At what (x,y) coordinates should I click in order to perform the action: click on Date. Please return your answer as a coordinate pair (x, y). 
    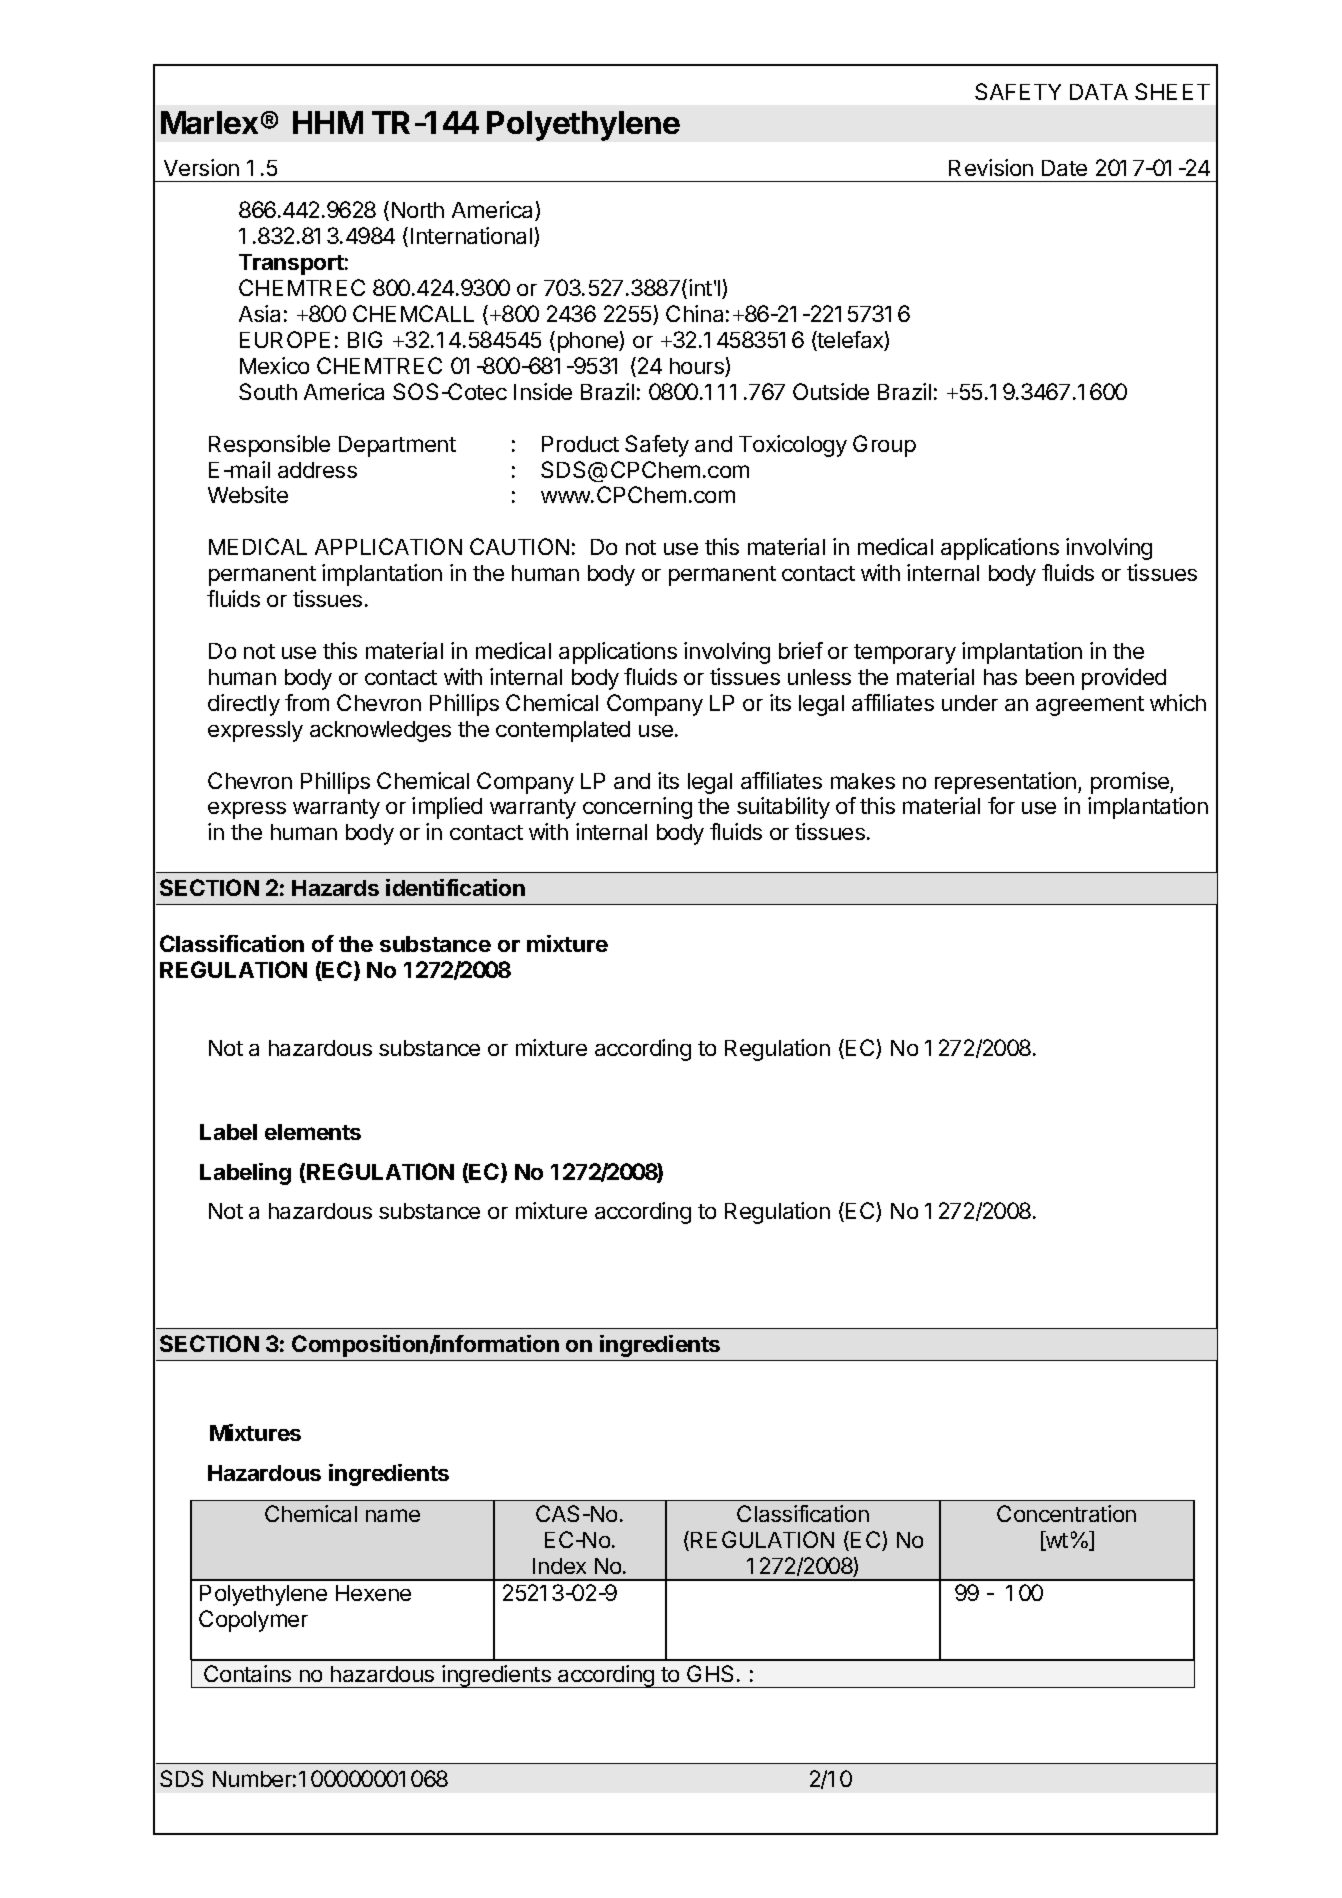
    Looking at the image, I should click on (1064, 168).
